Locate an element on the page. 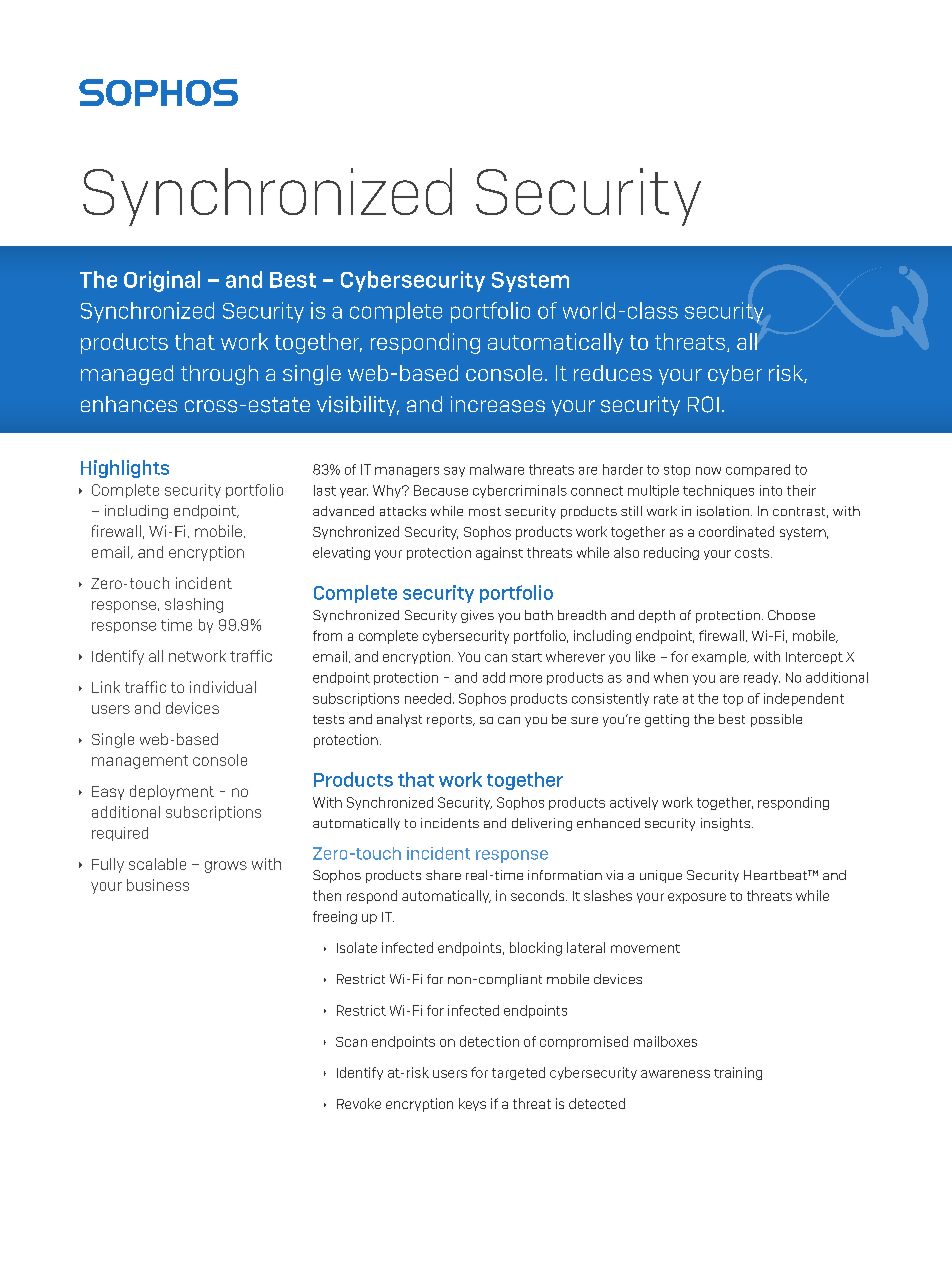 Image resolution: width=952 pixels, height=1270 pixels. reduces is located at coordinates (613, 373).
